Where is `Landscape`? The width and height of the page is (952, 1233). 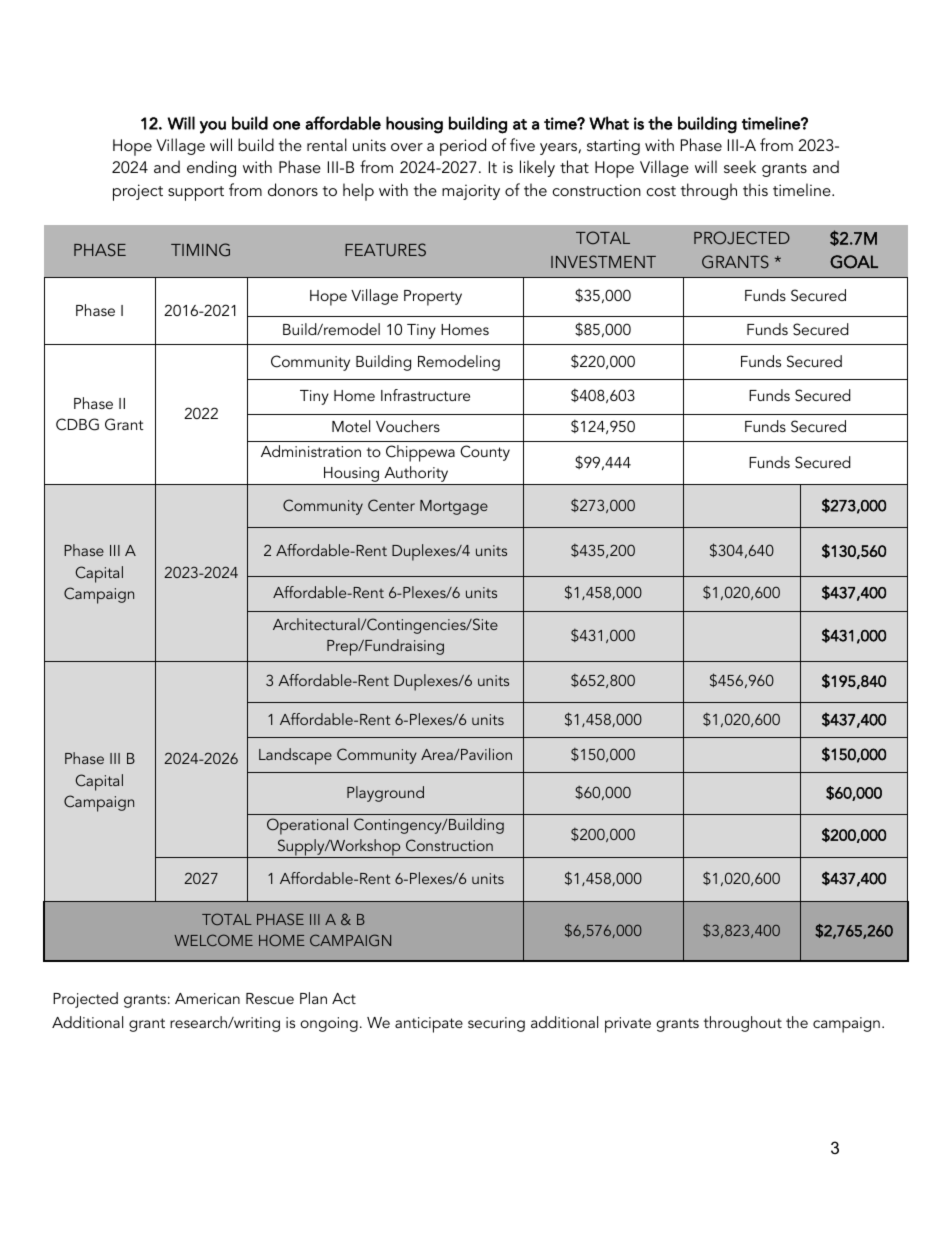
Landscape is located at coordinates (295, 756).
